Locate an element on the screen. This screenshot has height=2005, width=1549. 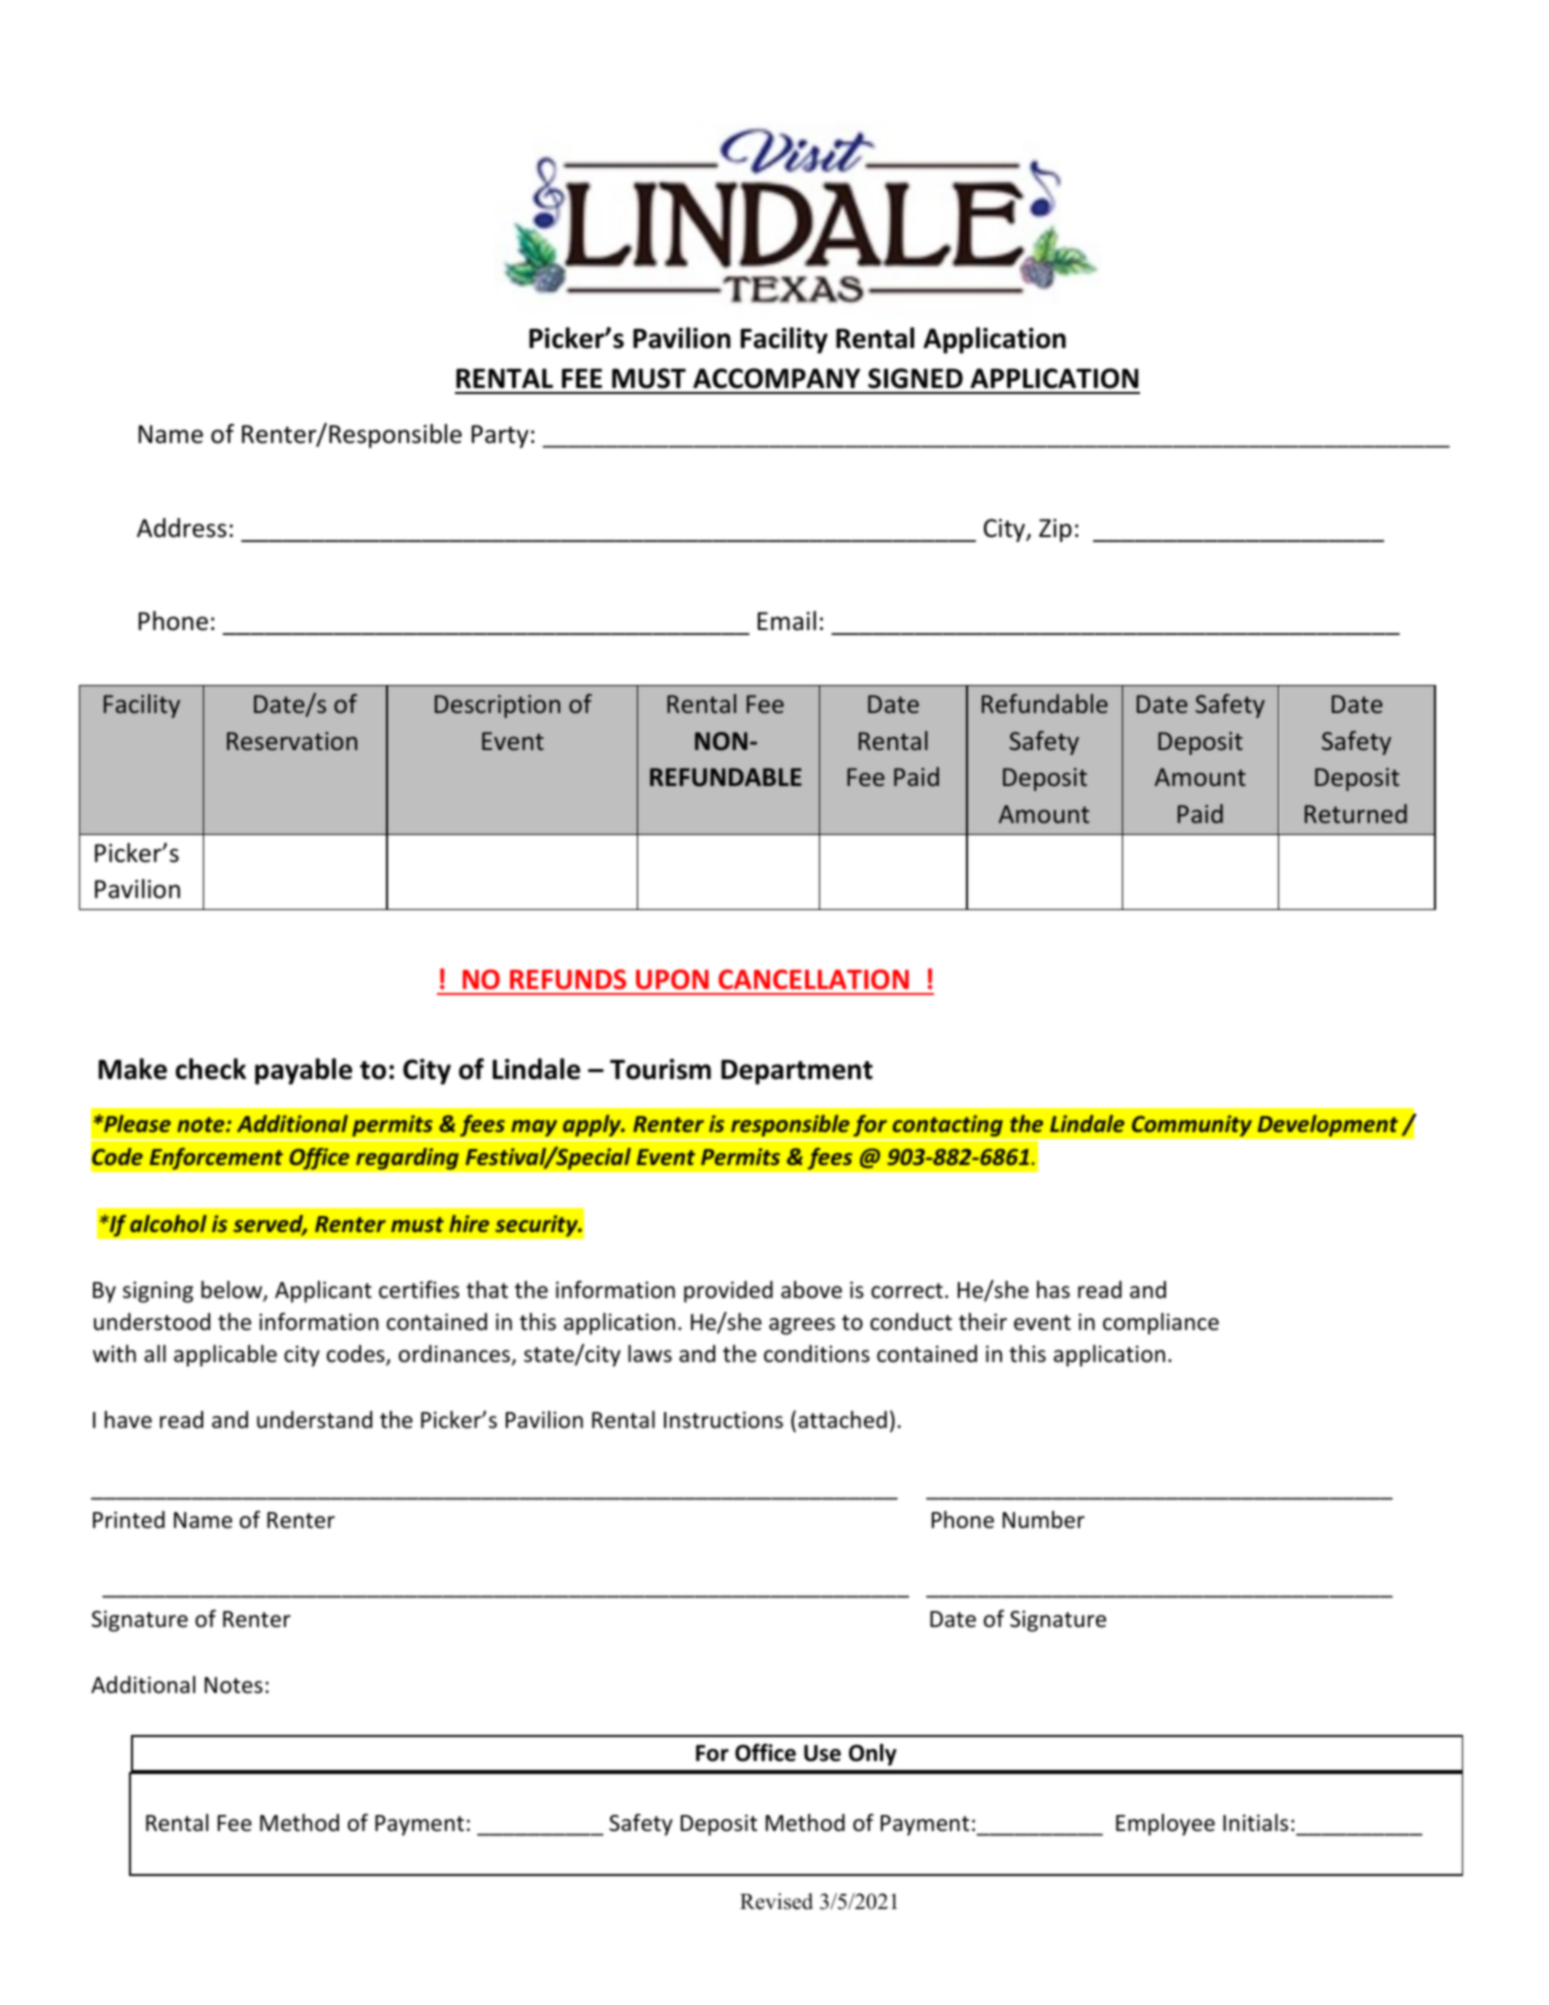
Department is located at coordinates (797, 1072).
